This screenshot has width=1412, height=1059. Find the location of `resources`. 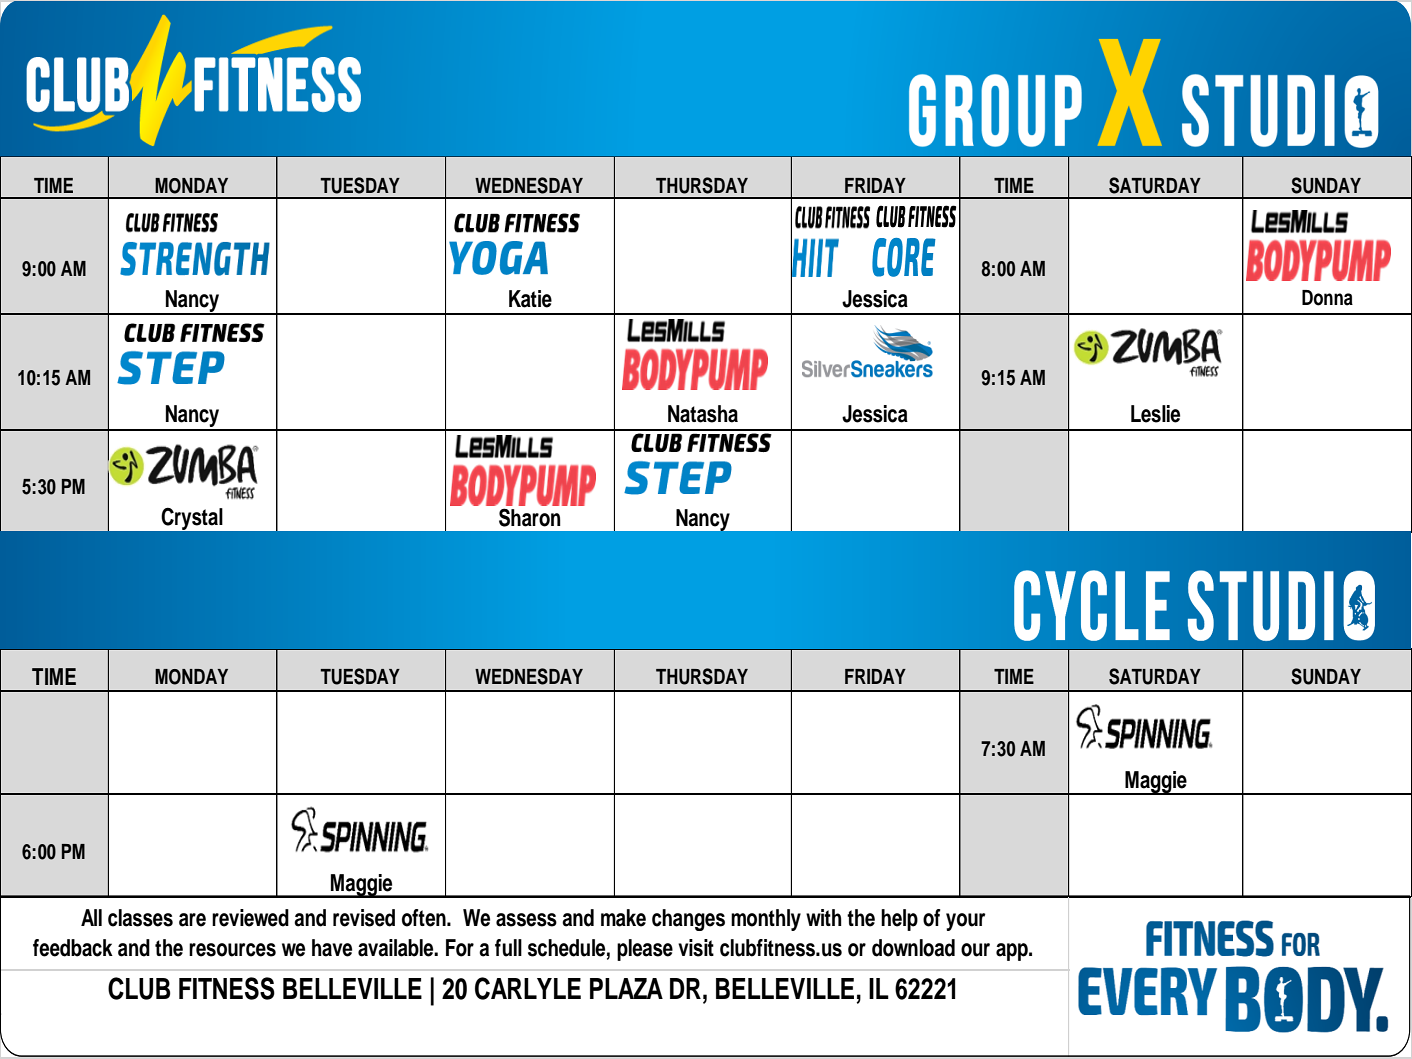

resources is located at coordinates (232, 950).
